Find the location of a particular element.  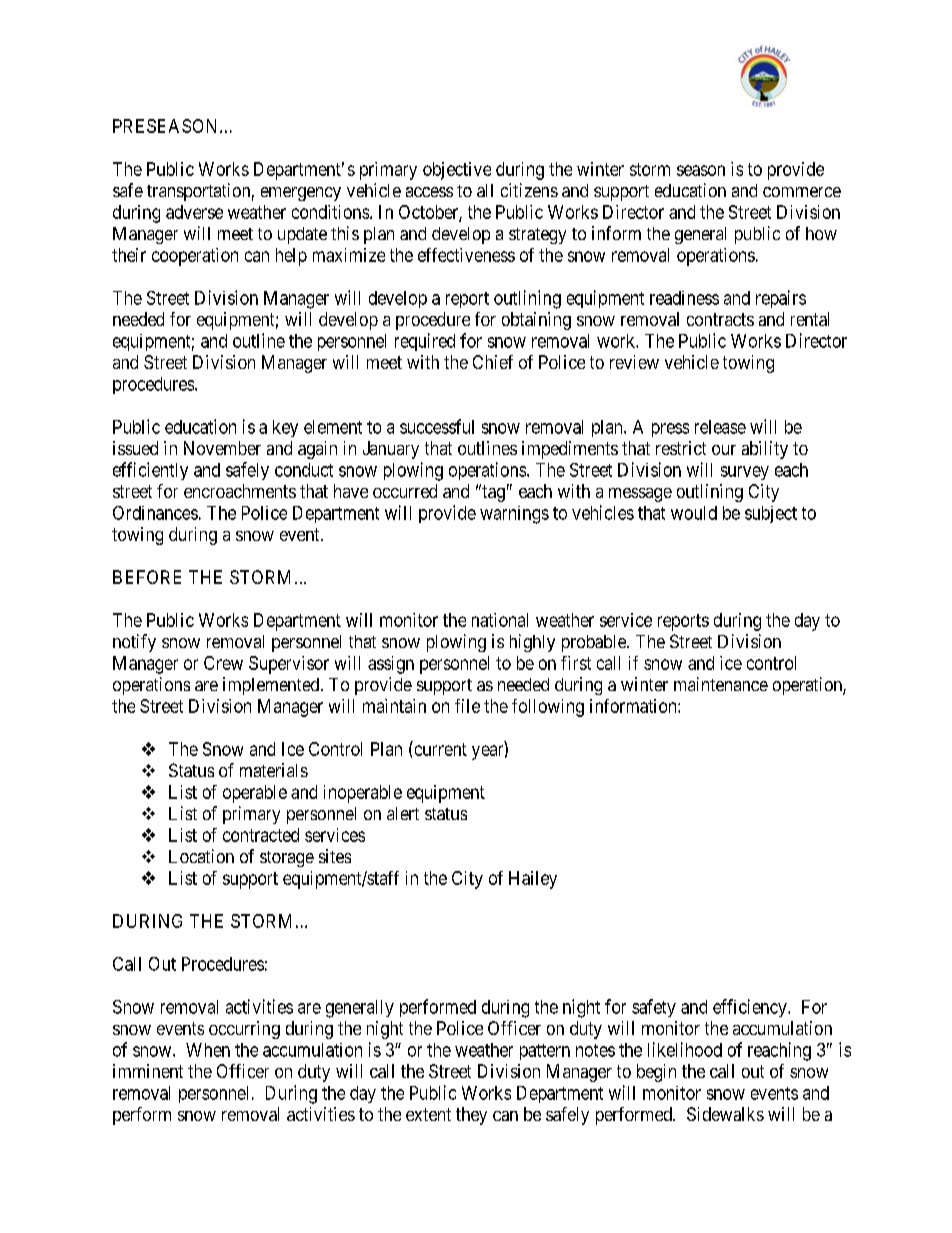

When is located at coordinates (208, 1050).
